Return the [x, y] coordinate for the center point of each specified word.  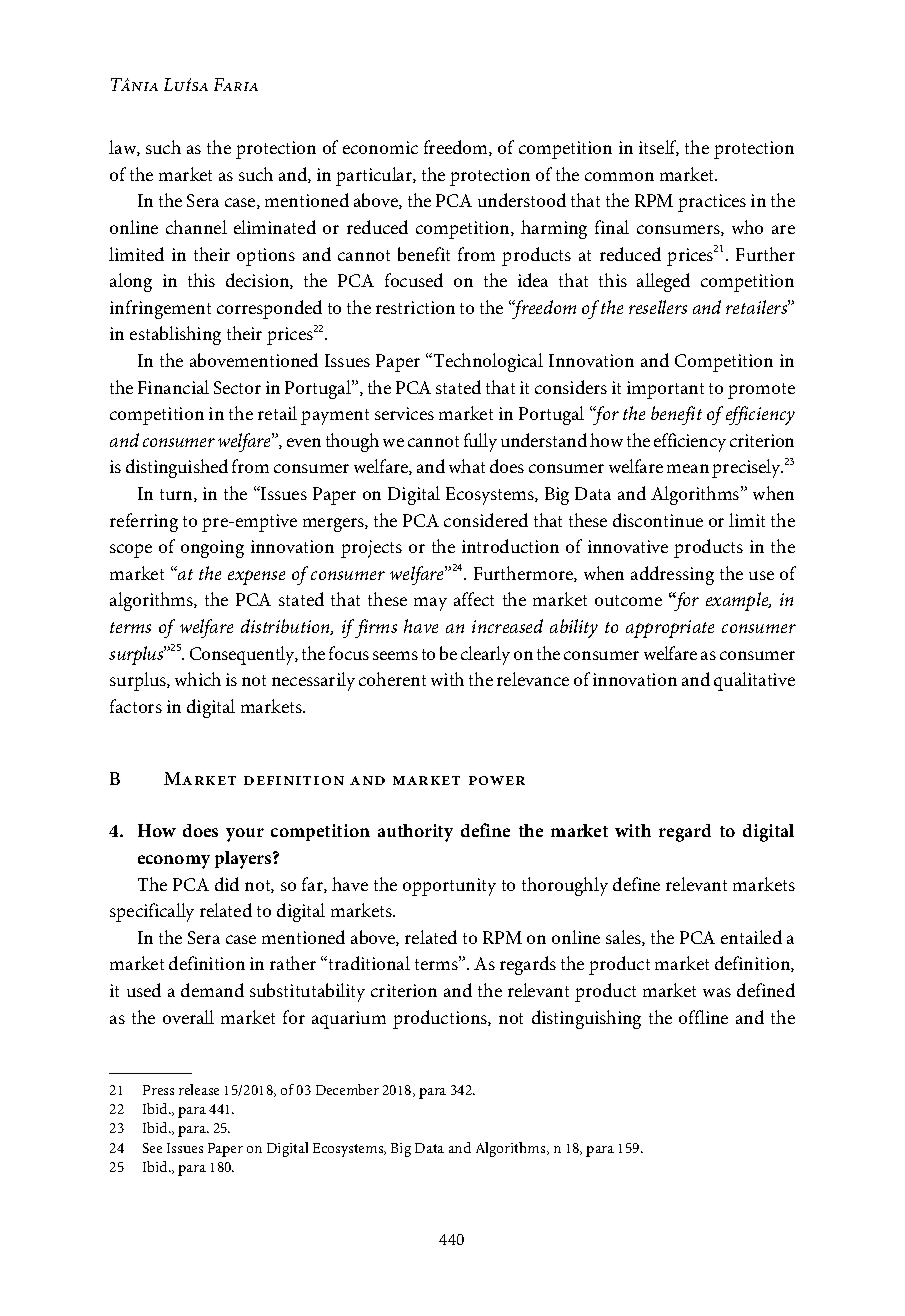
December [347, 1089]
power [497, 780]
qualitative [754, 681]
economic [380, 147]
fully [480, 442]
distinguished [177, 468]
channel [196, 227]
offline [703, 1017]
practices [712, 203]
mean [688, 468]
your [245, 835]
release [199, 1089]
